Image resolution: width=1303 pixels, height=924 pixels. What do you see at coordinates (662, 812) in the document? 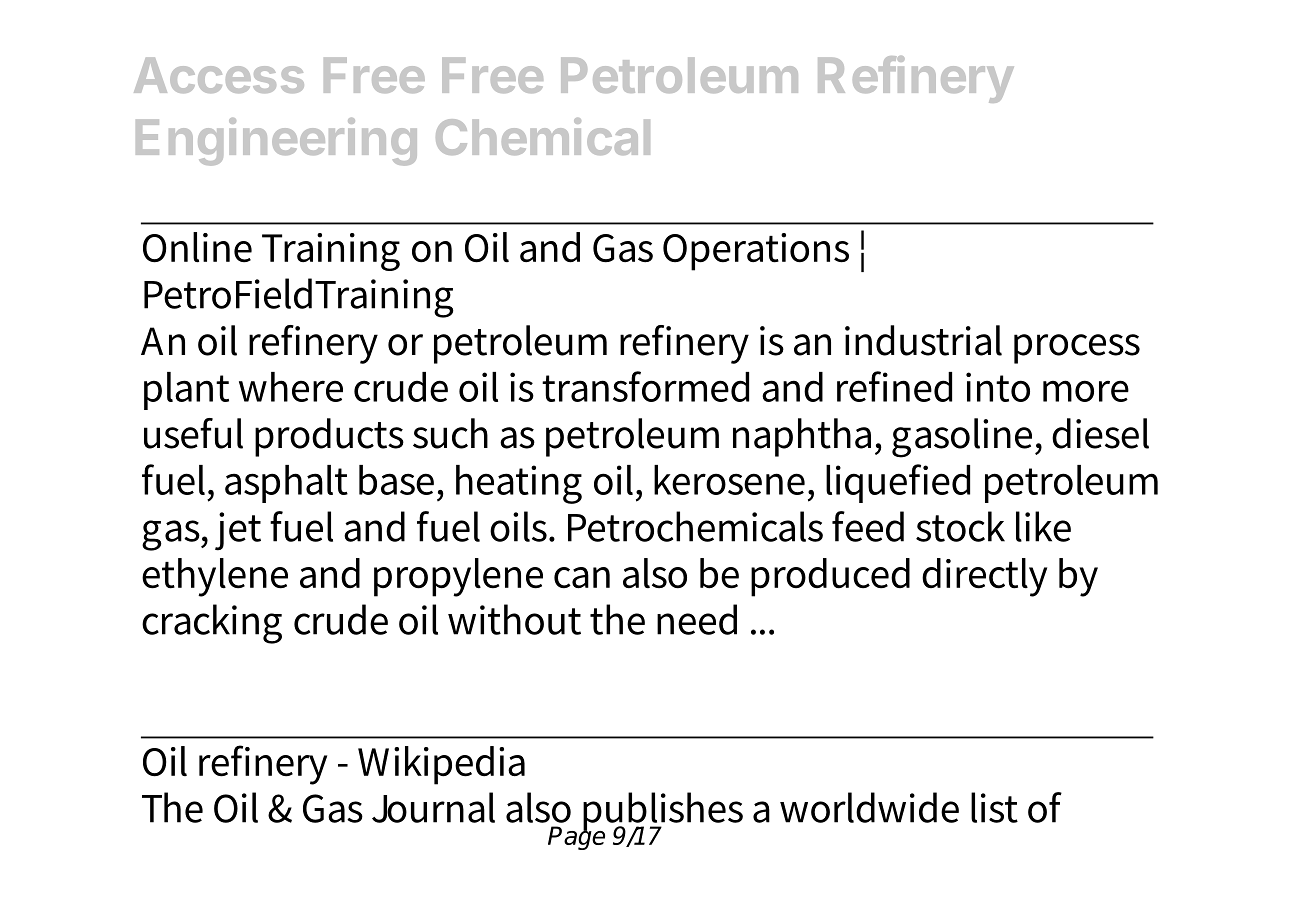
I see `publishes` at bounding box center [662, 812].
